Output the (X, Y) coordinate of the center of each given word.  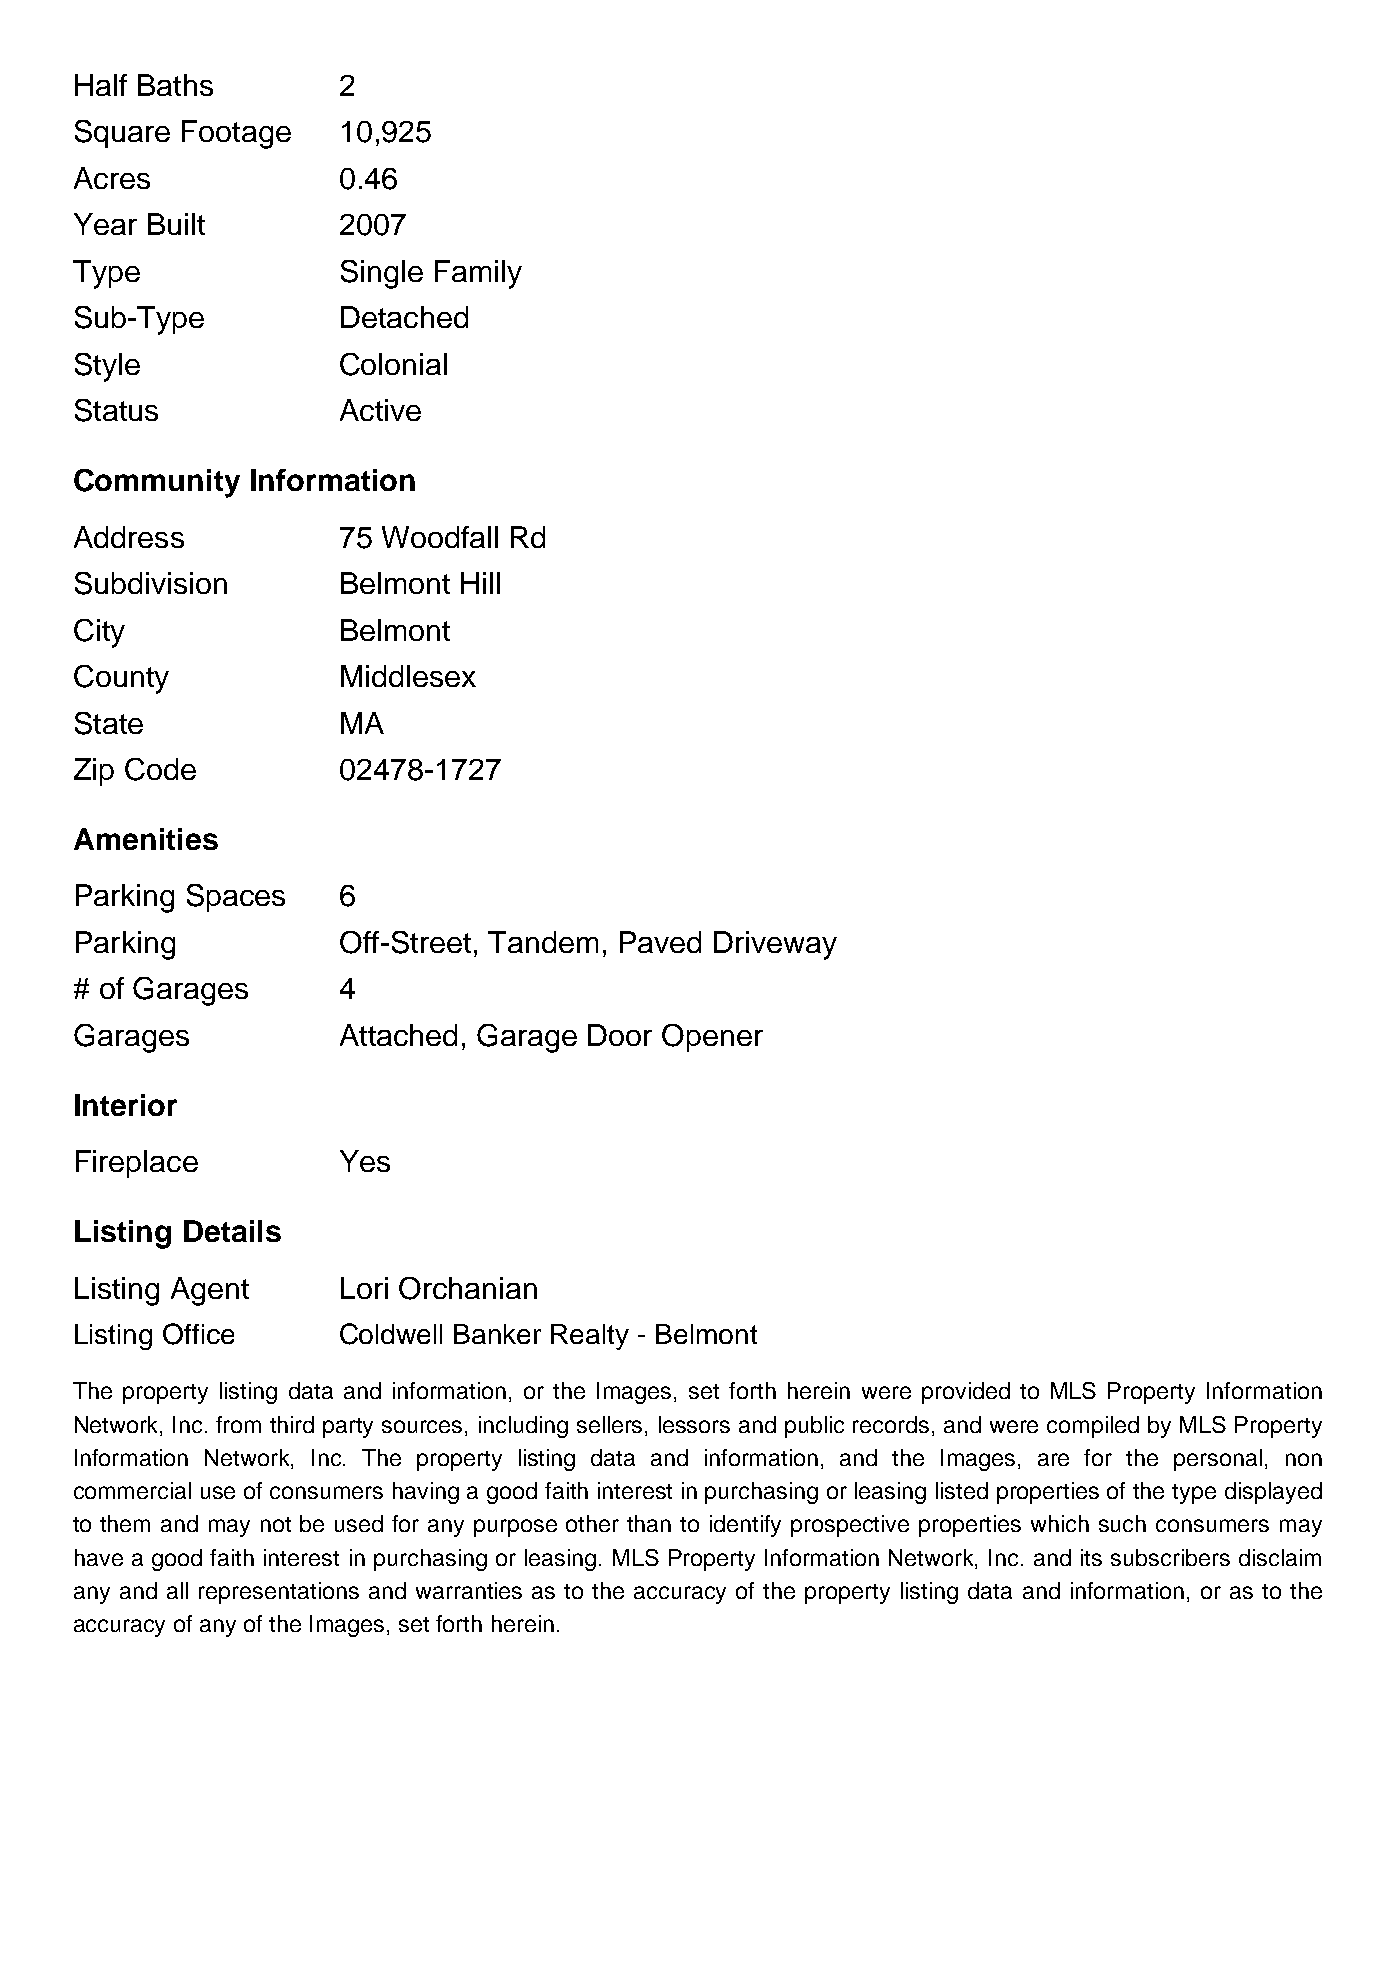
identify (745, 1526)
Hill (480, 583)
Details (232, 1231)
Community (157, 483)
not (276, 1524)
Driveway (775, 945)
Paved (660, 942)
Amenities (146, 839)
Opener (712, 1038)
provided (966, 1393)
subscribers (1170, 1557)
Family (478, 274)
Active (380, 410)
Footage (236, 134)
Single (382, 274)
